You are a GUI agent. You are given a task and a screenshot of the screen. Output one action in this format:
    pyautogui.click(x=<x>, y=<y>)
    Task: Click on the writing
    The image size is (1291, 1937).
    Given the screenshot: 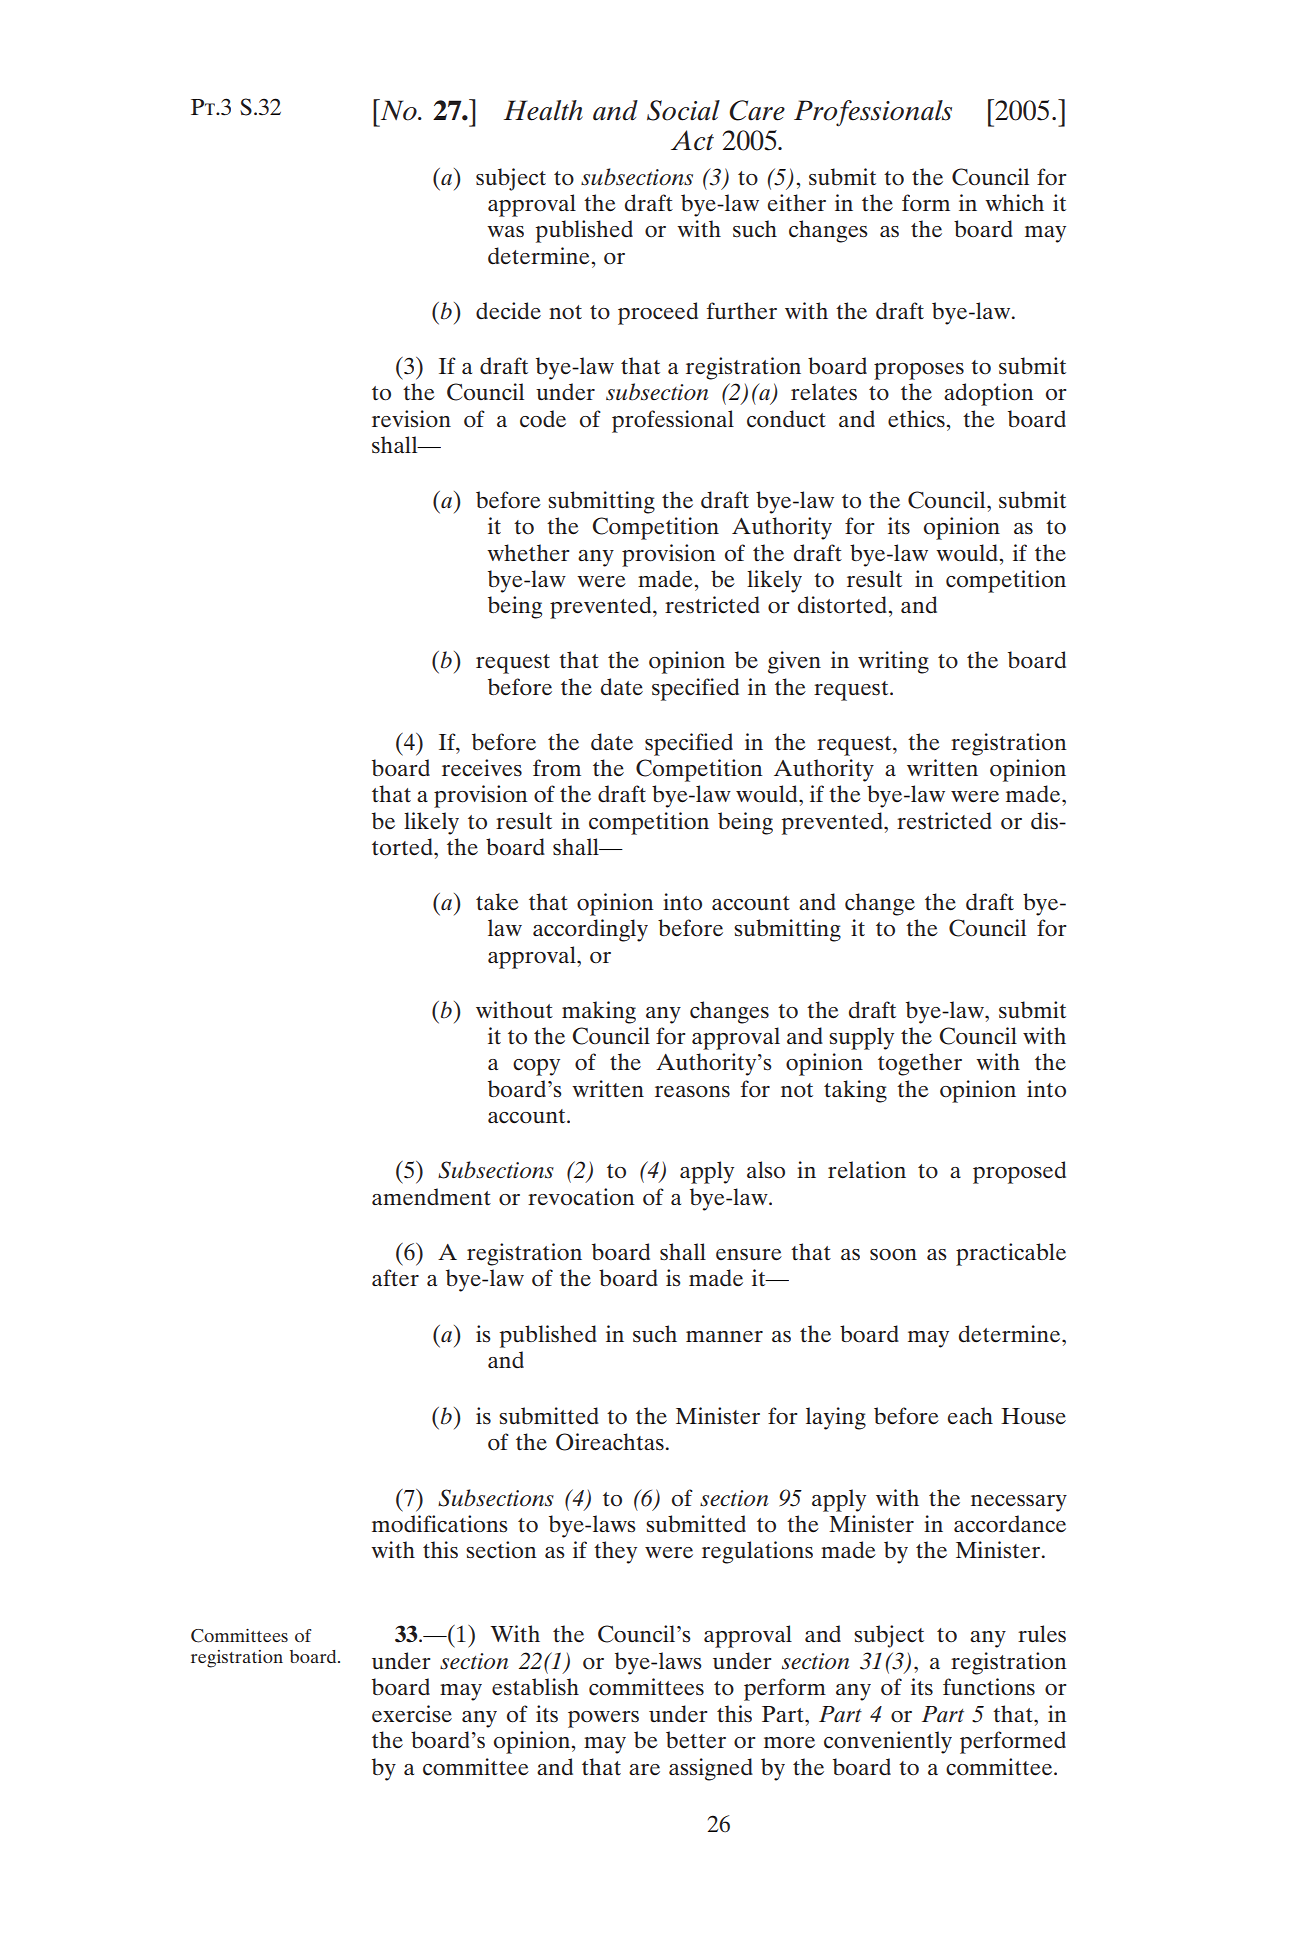 What is the action you would take?
    pyautogui.click(x=893, y=662)
